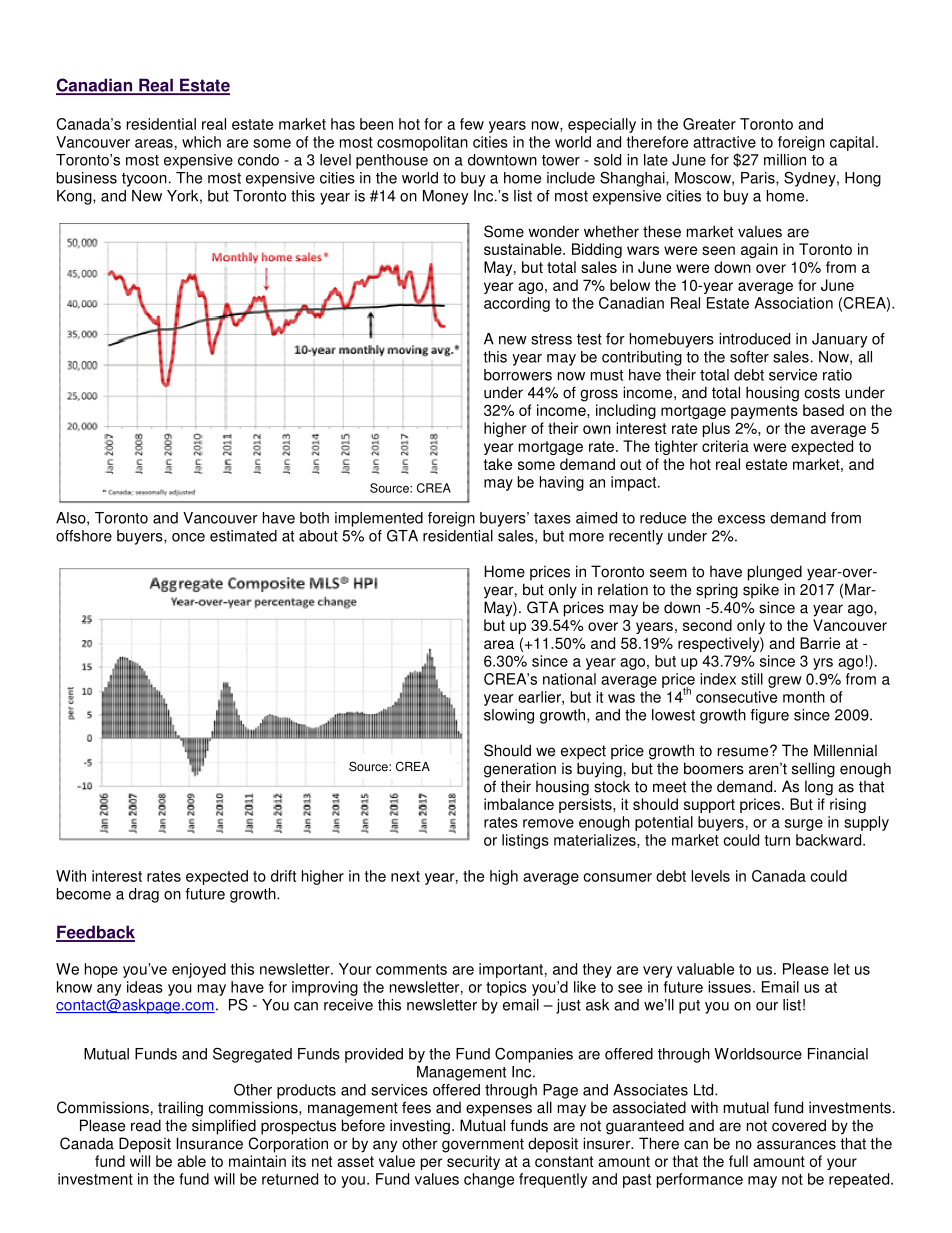  What do you see at coordinates (188, 537) in the document?
I see `once` at bounding box center [188, 537].
